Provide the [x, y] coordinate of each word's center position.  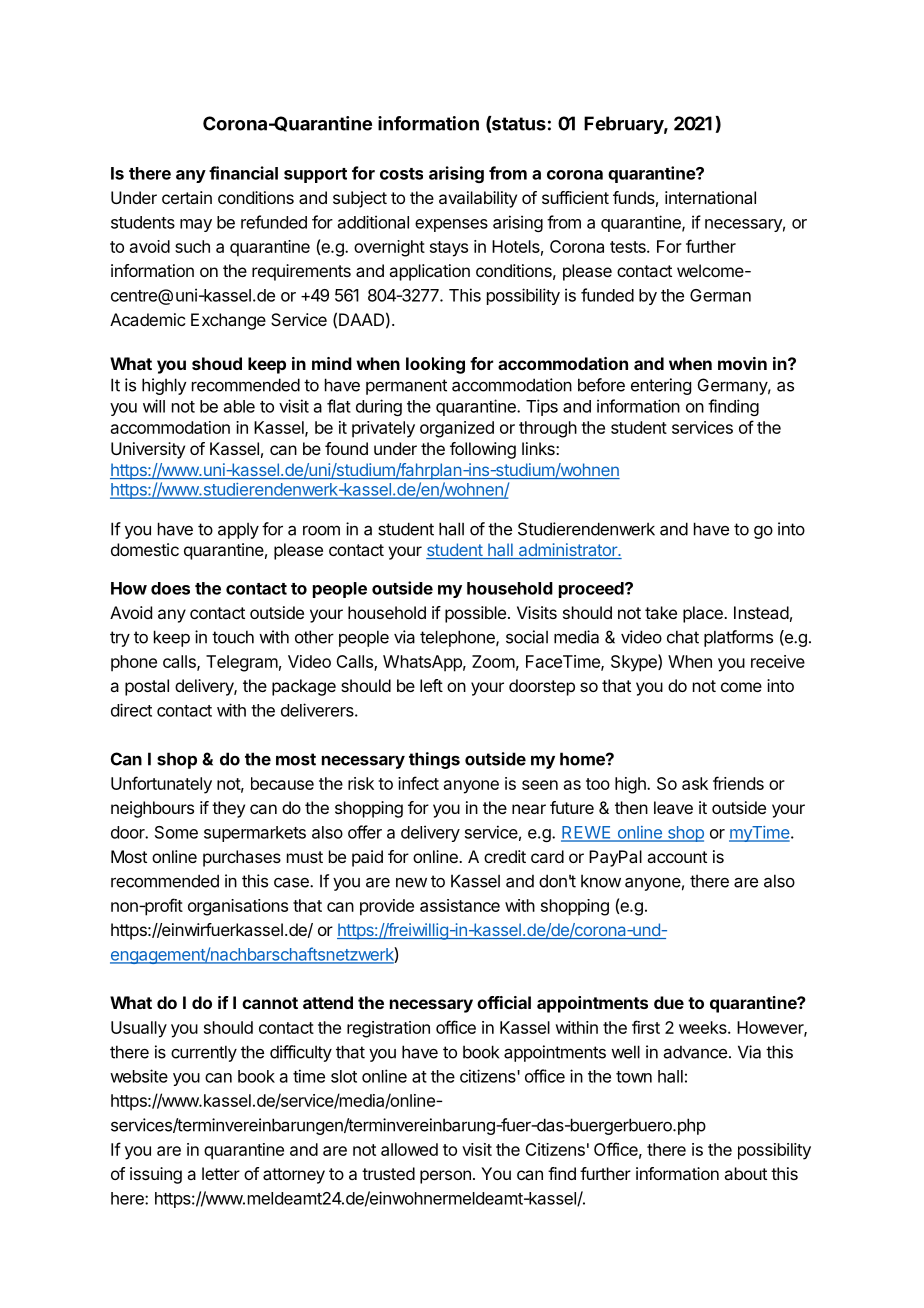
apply [238, 530]
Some [176, 832]
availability [478, 199]
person [445, 1177]
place [704, 614]
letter [221, 1173]
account [677, 857]
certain [187, 197]
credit [505, 856]
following [483, 450]
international [710, 197]
